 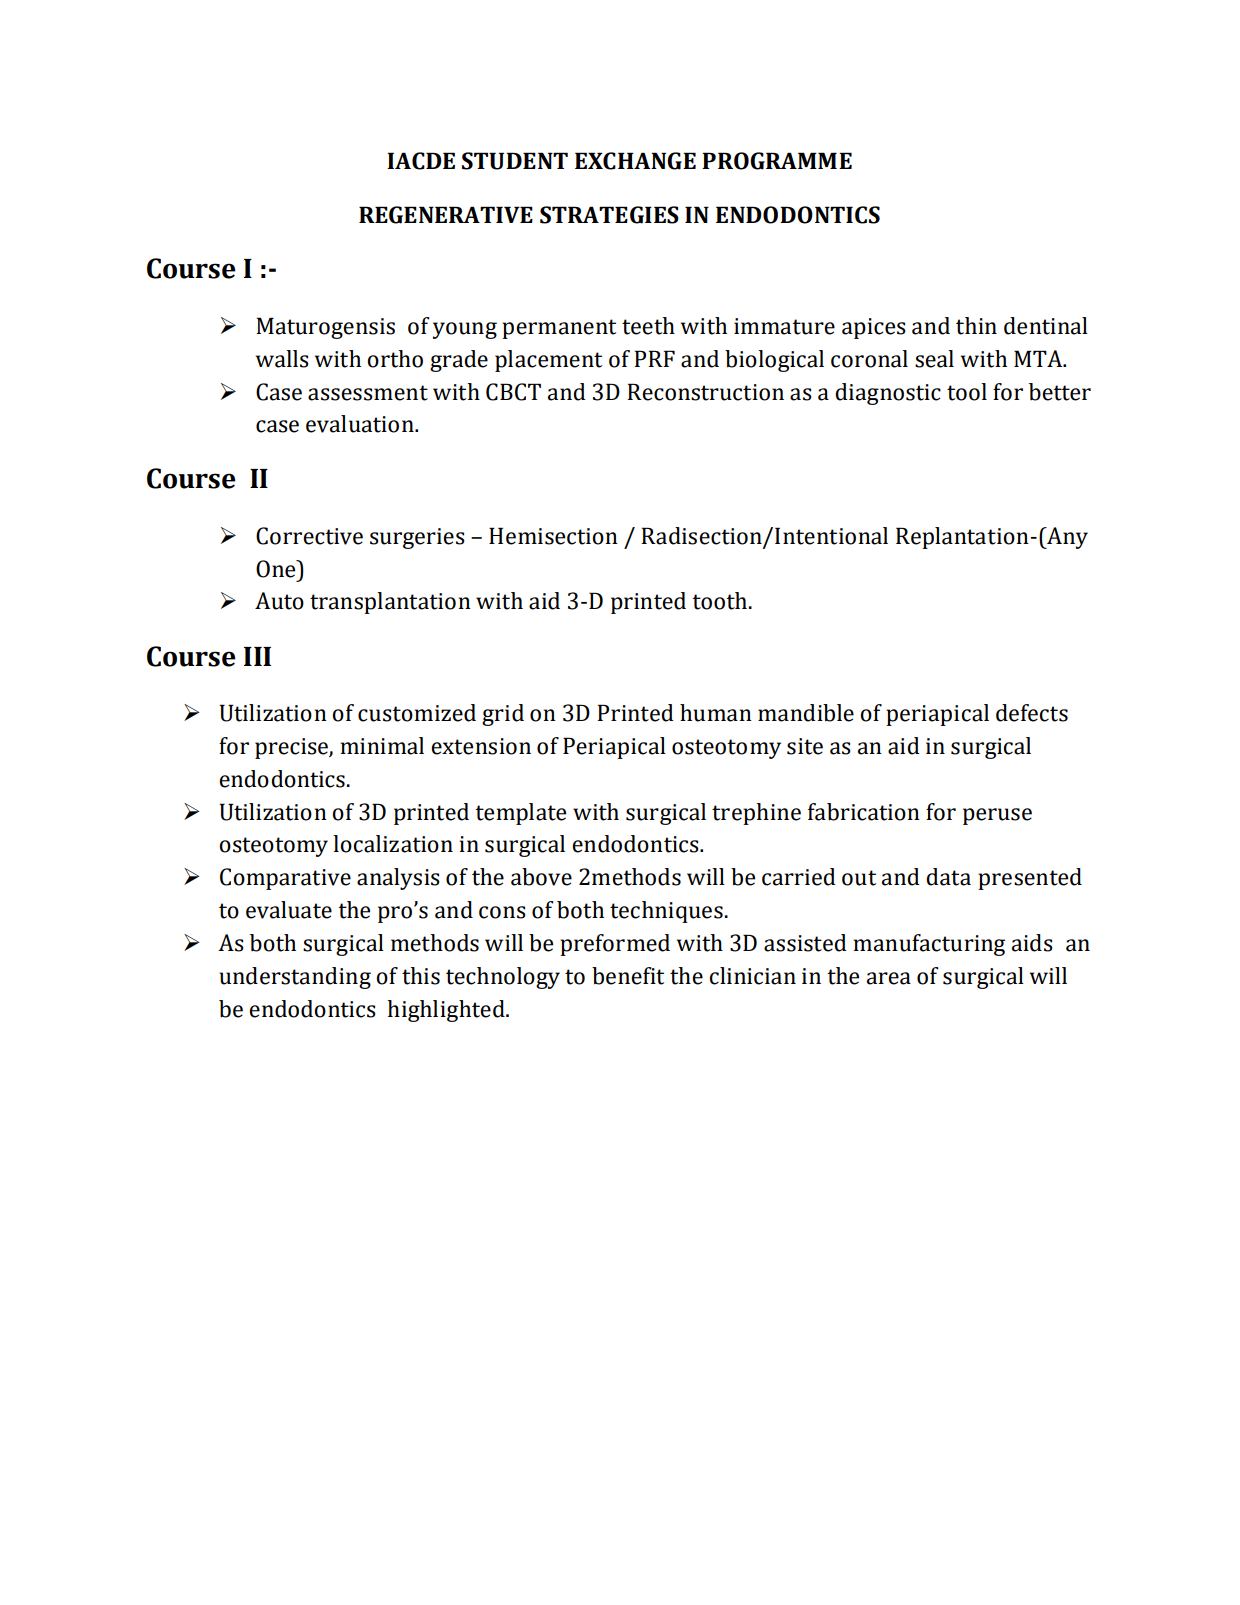 What do you see at coordinates (390, 603) in the page?
I see `transplantation` at bounding box center [390, 603].
